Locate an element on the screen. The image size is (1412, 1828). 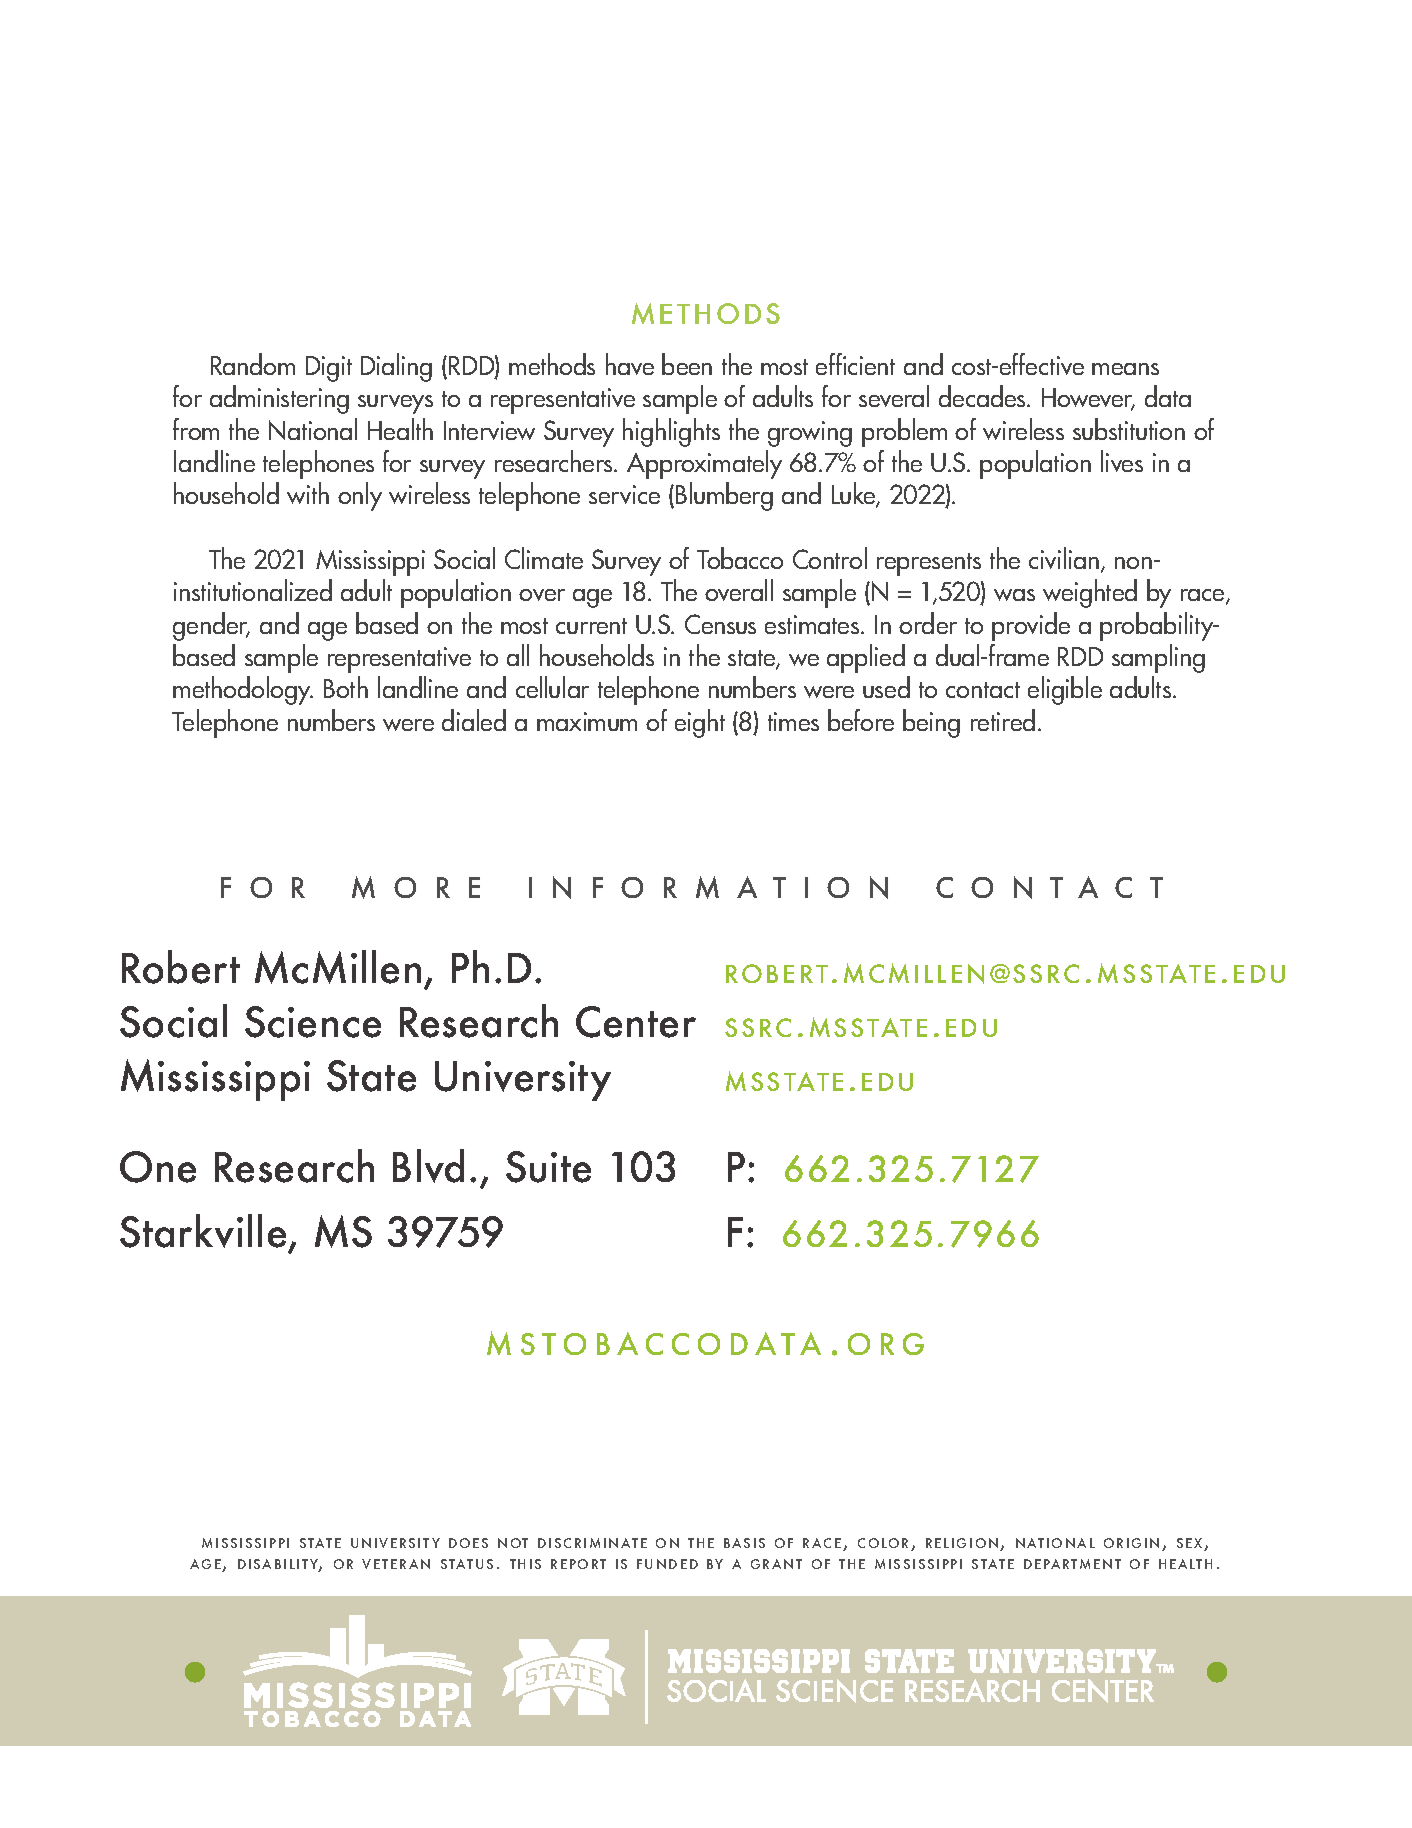
Blvd is located at coordinates (428, 1166).
